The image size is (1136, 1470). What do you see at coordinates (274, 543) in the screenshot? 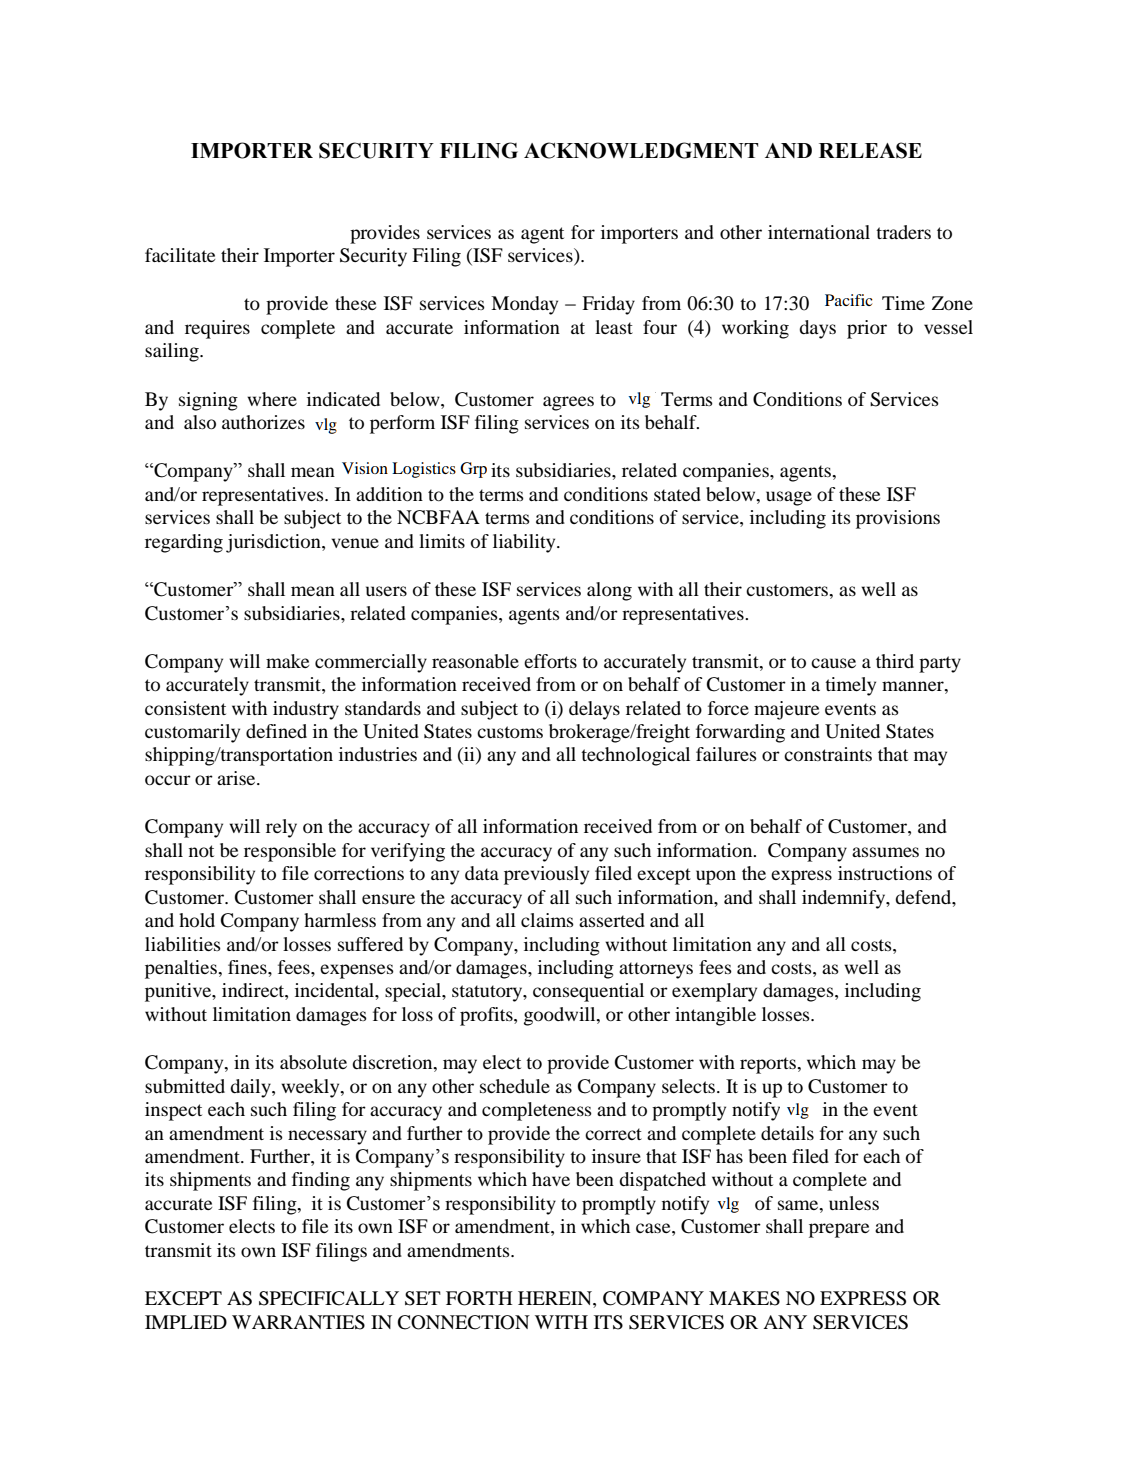
I see `jurisdiction` at bounding box center [274, 543].
